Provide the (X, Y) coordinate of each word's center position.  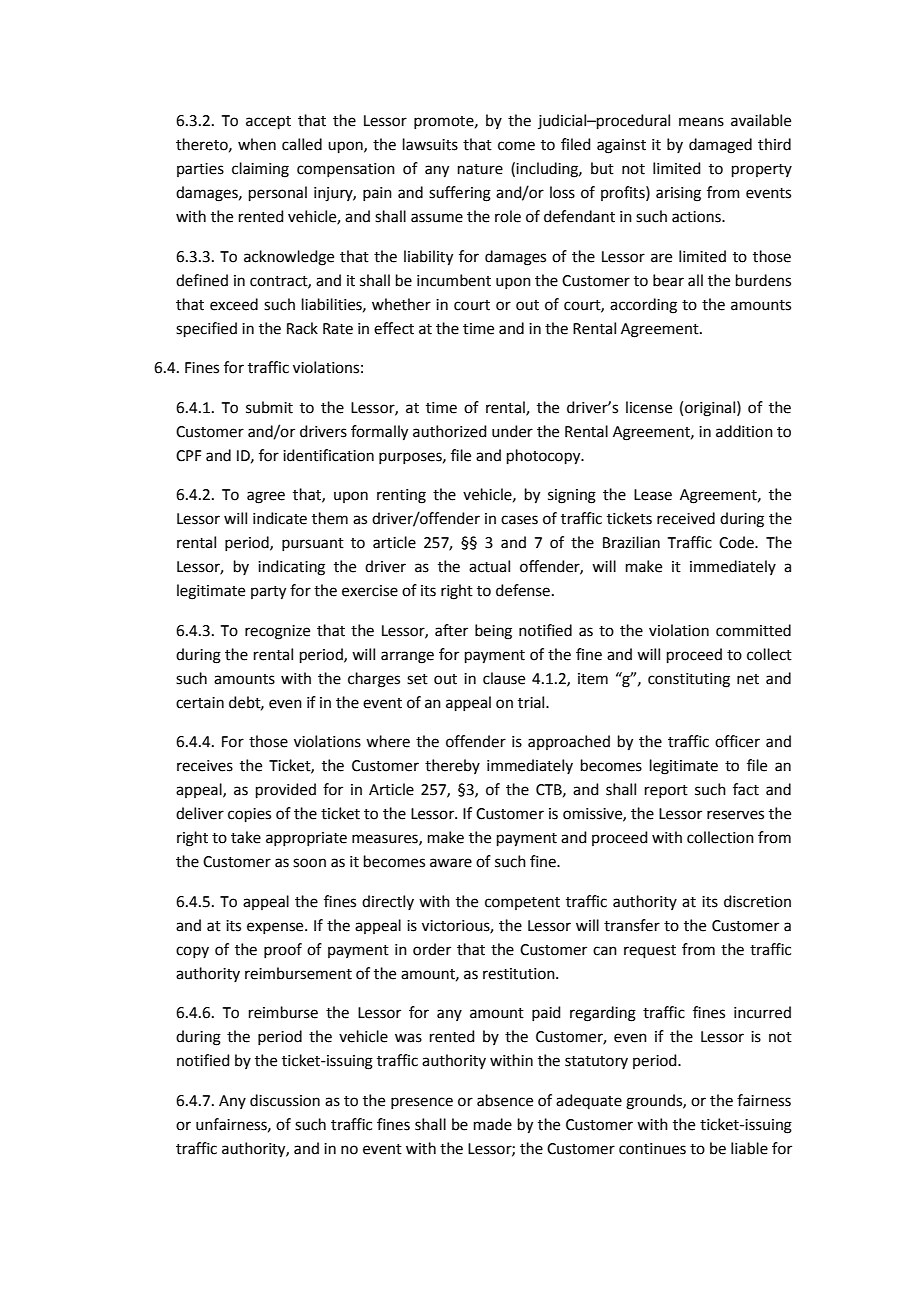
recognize (277, 632)
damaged (720, 146)
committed (753, 630)
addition (744, 431)
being (493, 632)
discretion (757, 901)
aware (451, 863)
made (493, 1124)
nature (480, 169)
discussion (285, 1100)
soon (309, 863)
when (257, 144)
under (512, 431)
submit (269, 407)
